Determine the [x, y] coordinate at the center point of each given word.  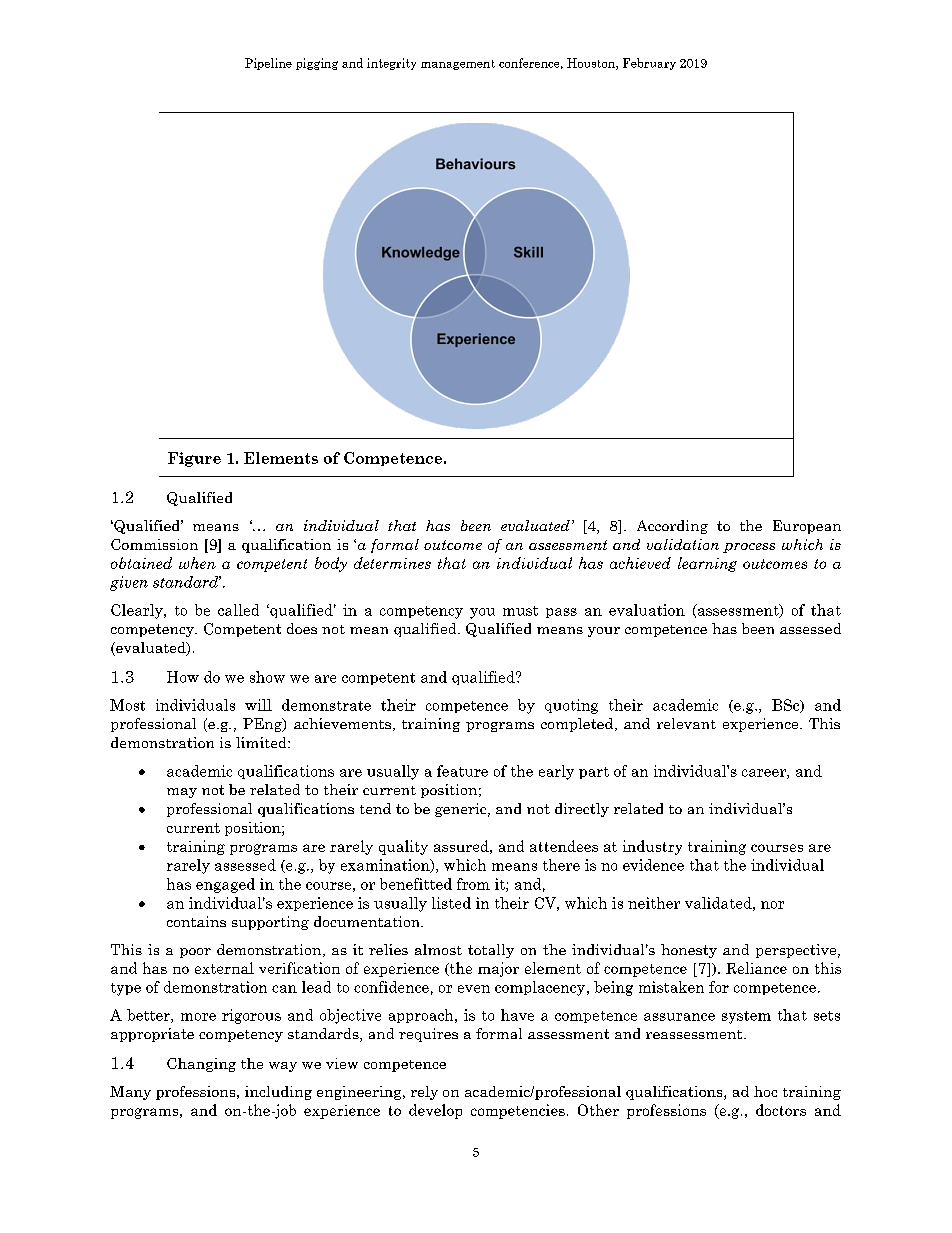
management [458, 65]
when [197, 563]
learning [707, 564]
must [520, 611]
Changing [201, 1065]
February [649, 64]
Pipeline [268, 64]
